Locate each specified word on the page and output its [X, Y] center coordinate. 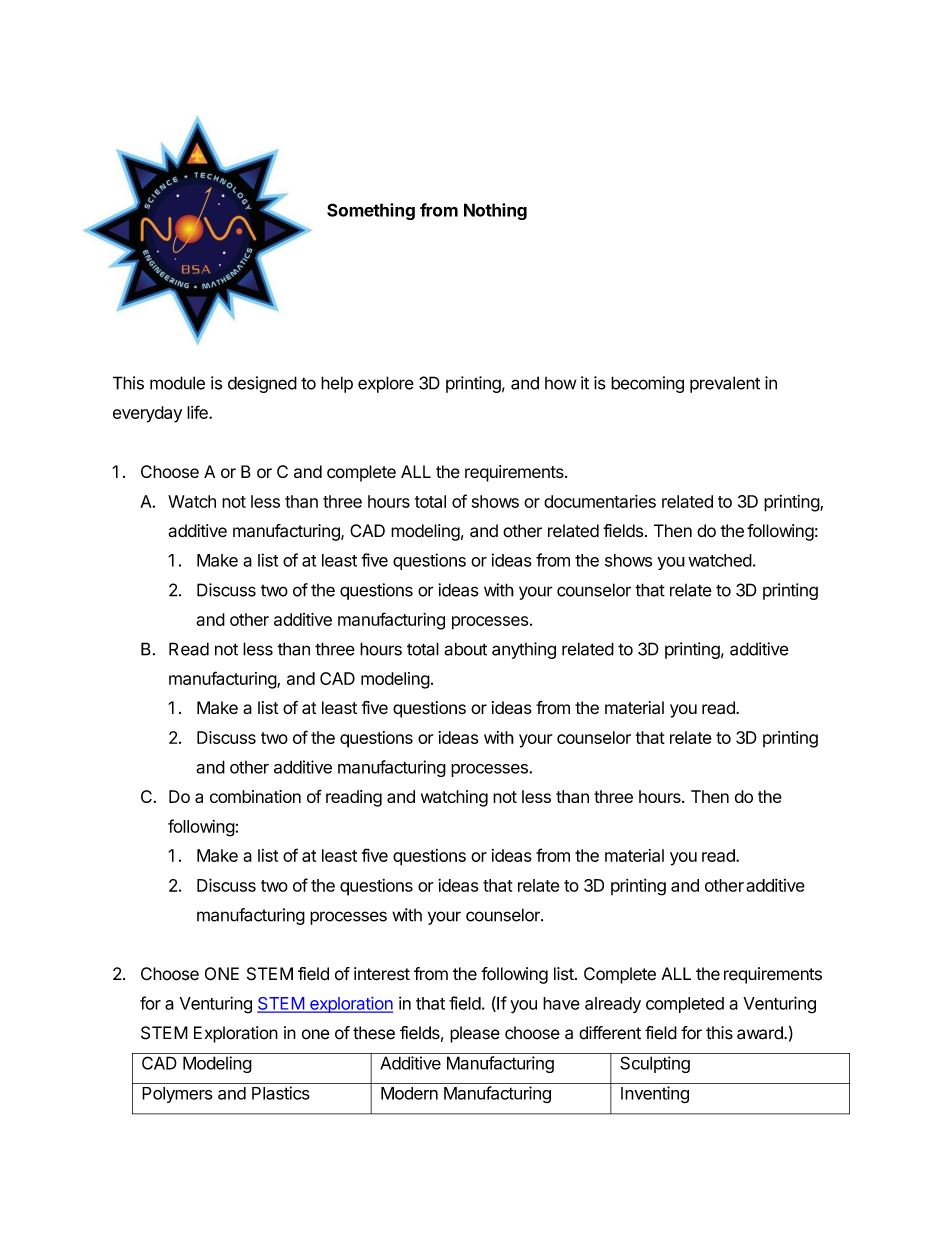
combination [255, 796]
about [465, 649]
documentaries [600, 501]
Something [371, 211]
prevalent [725, 384]
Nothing [495, 211]
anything [524, 650]
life [198, 412]
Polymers [177, 1095]
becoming [647, 384]
